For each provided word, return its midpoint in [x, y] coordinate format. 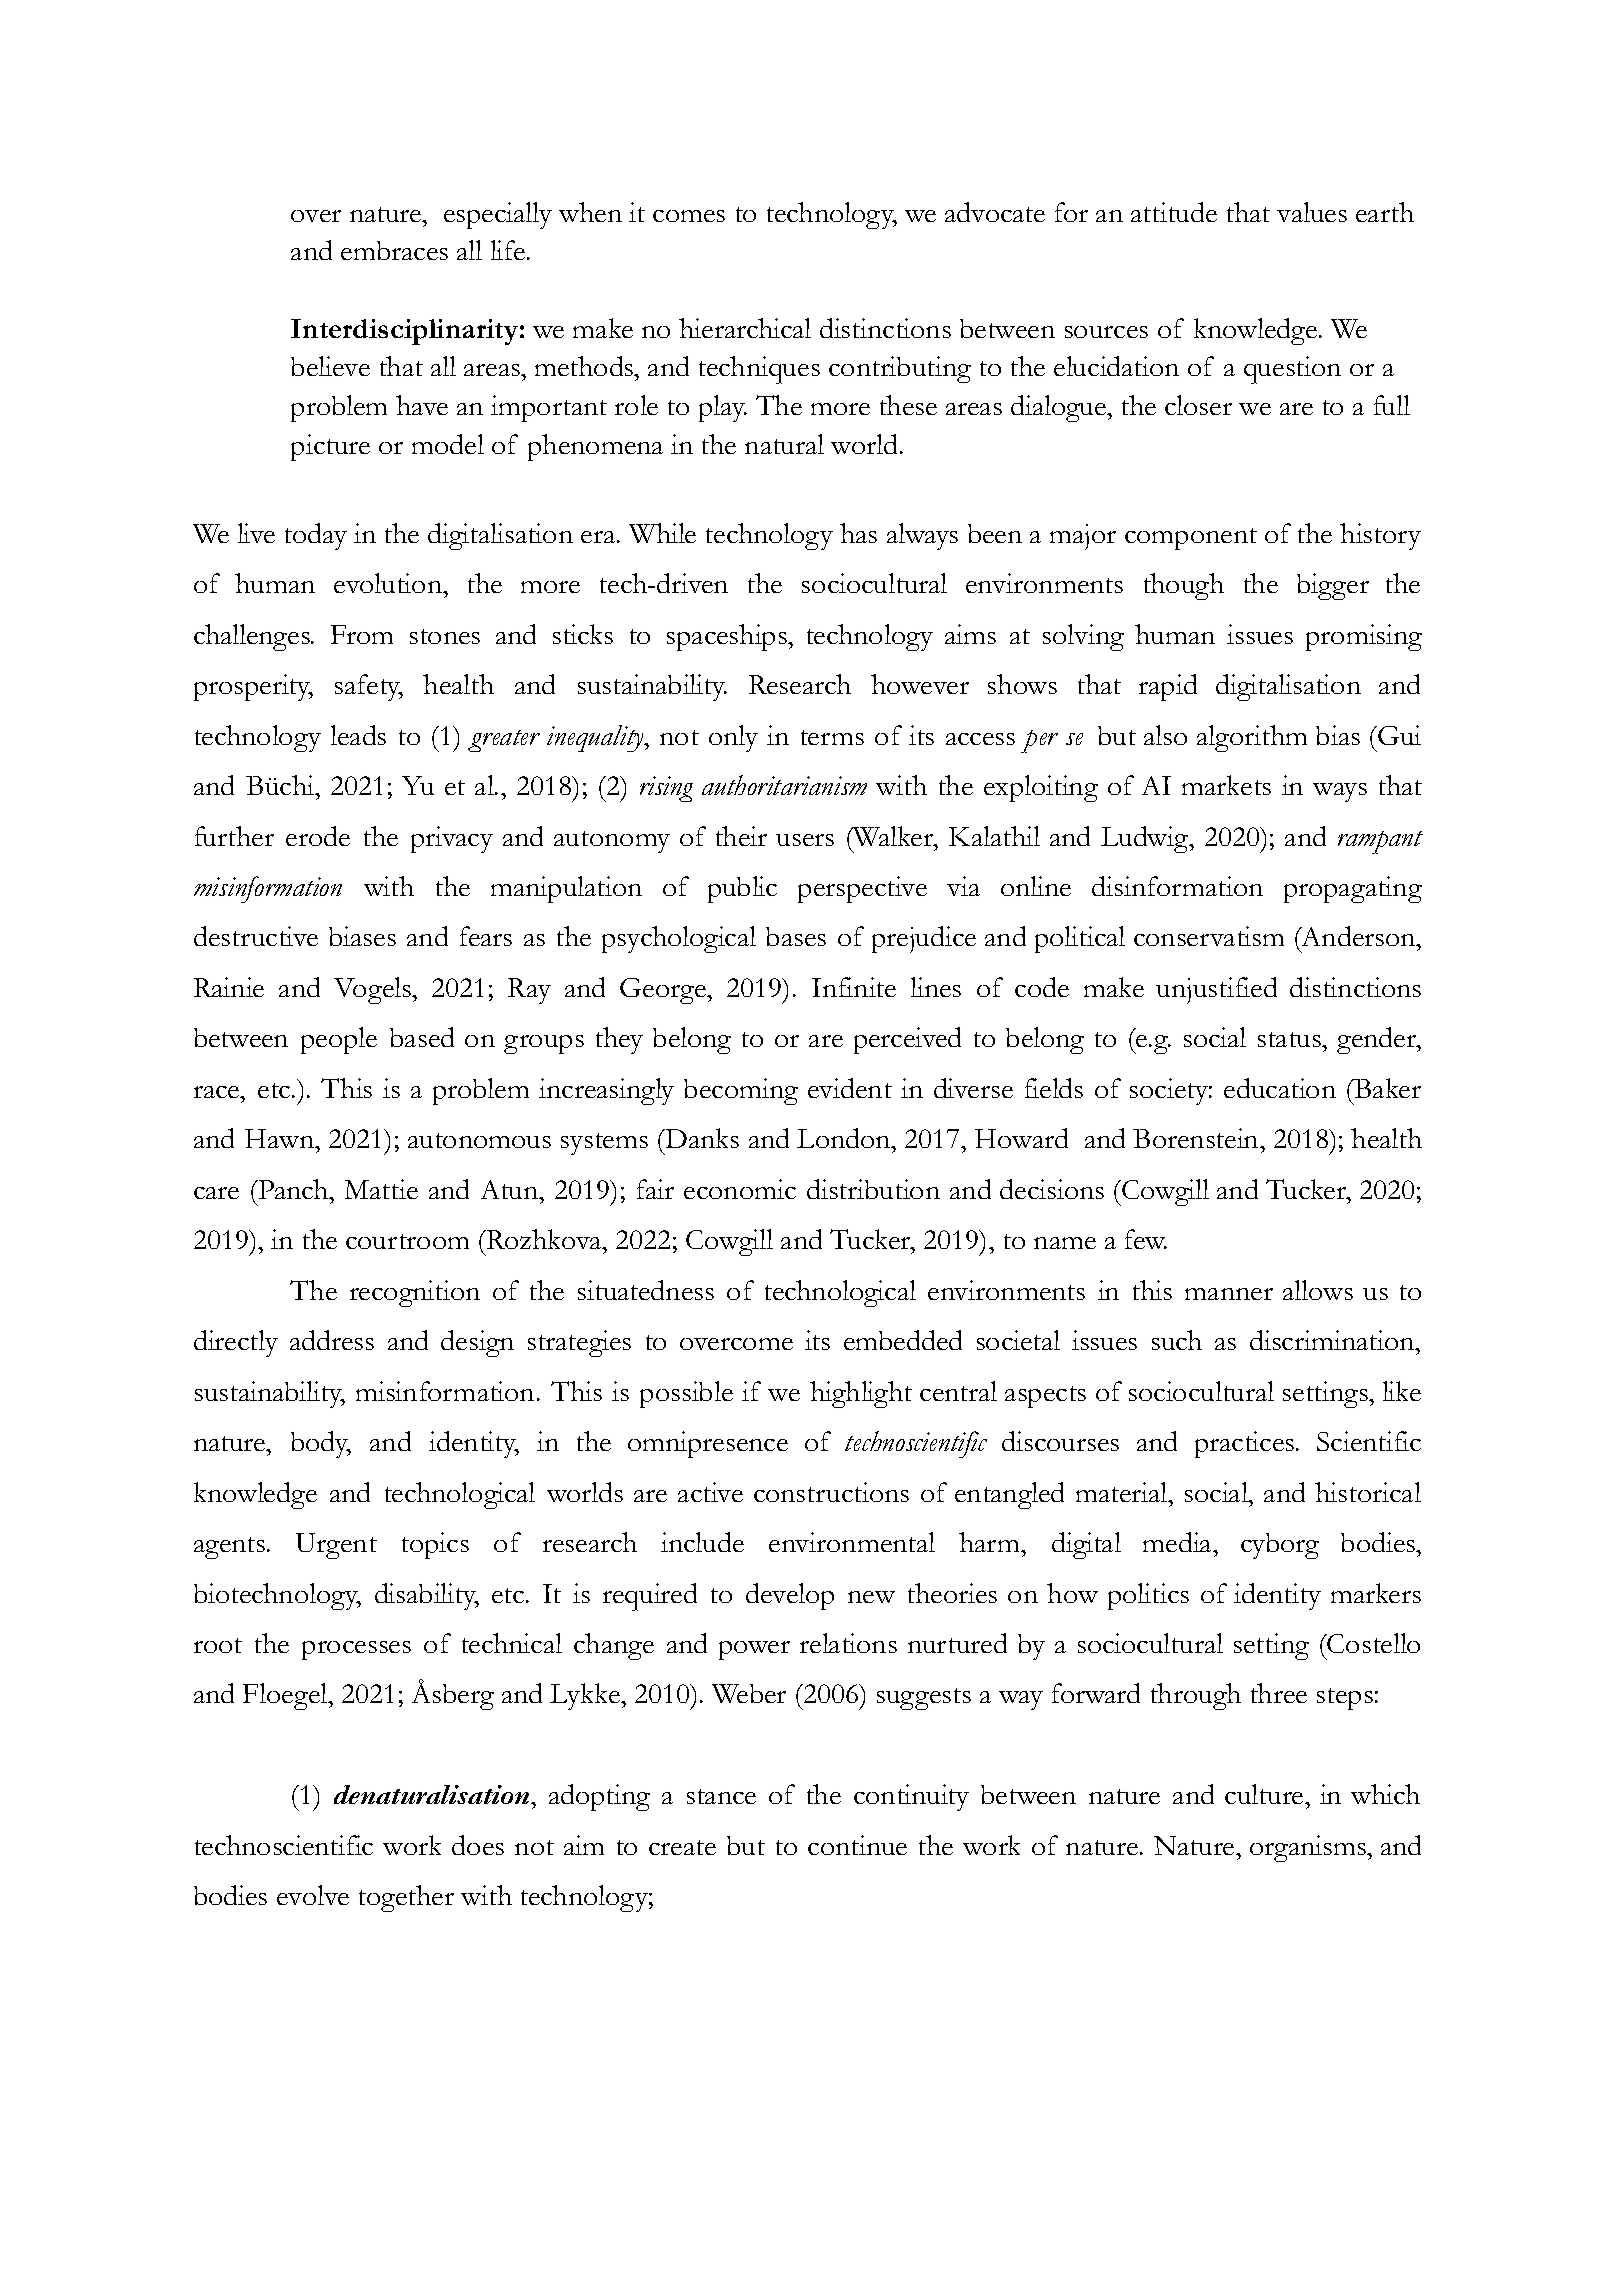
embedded [903, 1340]
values [1312, 212]
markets [1226, 785]
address [332, 1340]
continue [857, 1845]
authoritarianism [784, 785]
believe [330, 366]
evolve [313, 1895]
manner [1229, 1294]
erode [318, 836]
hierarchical [745, 328]
